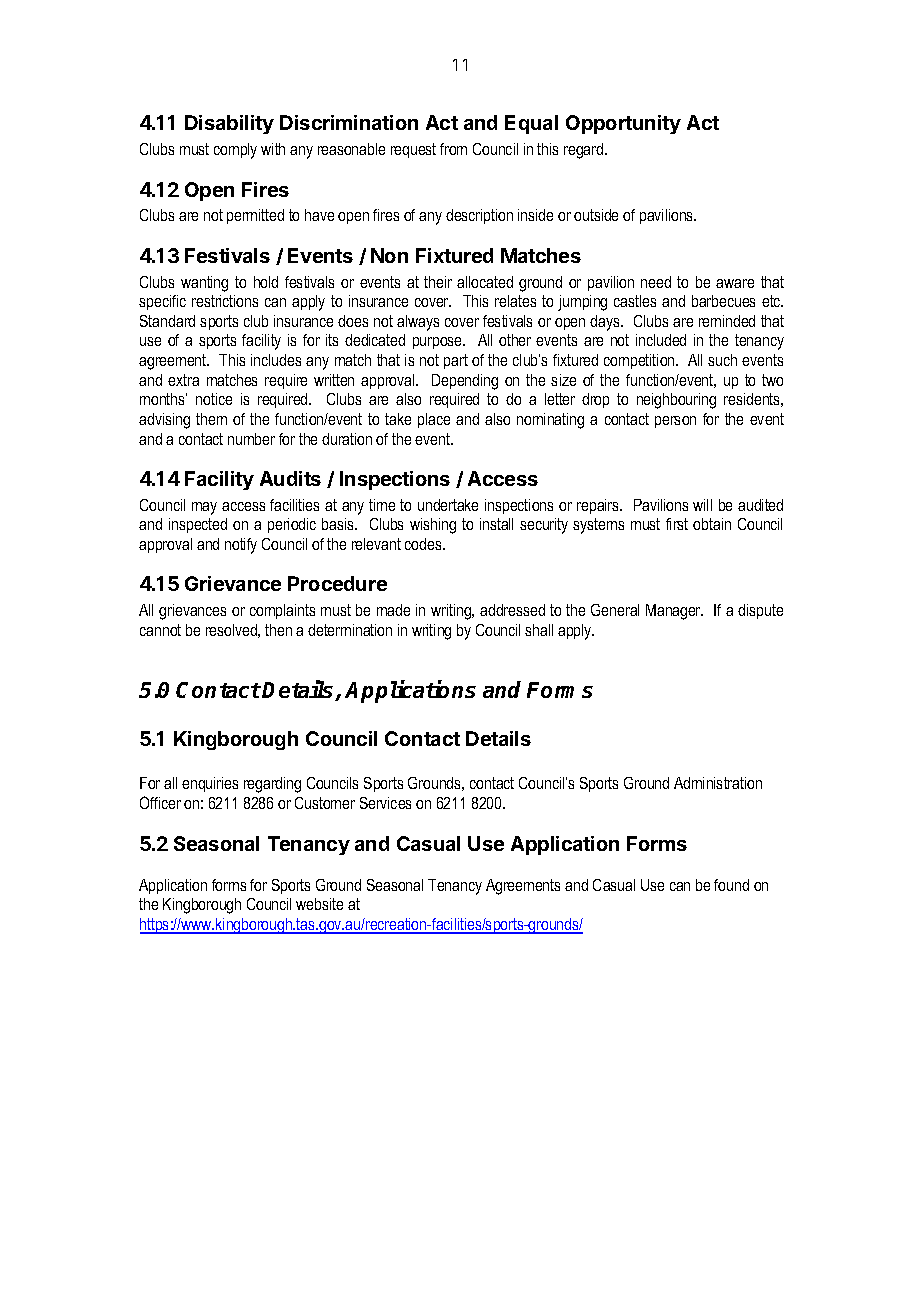 The width and height of the screenshot is (924, 1308). Describe the element at coordinates (702, 505) in the screenshot. I see `will` at that location.
